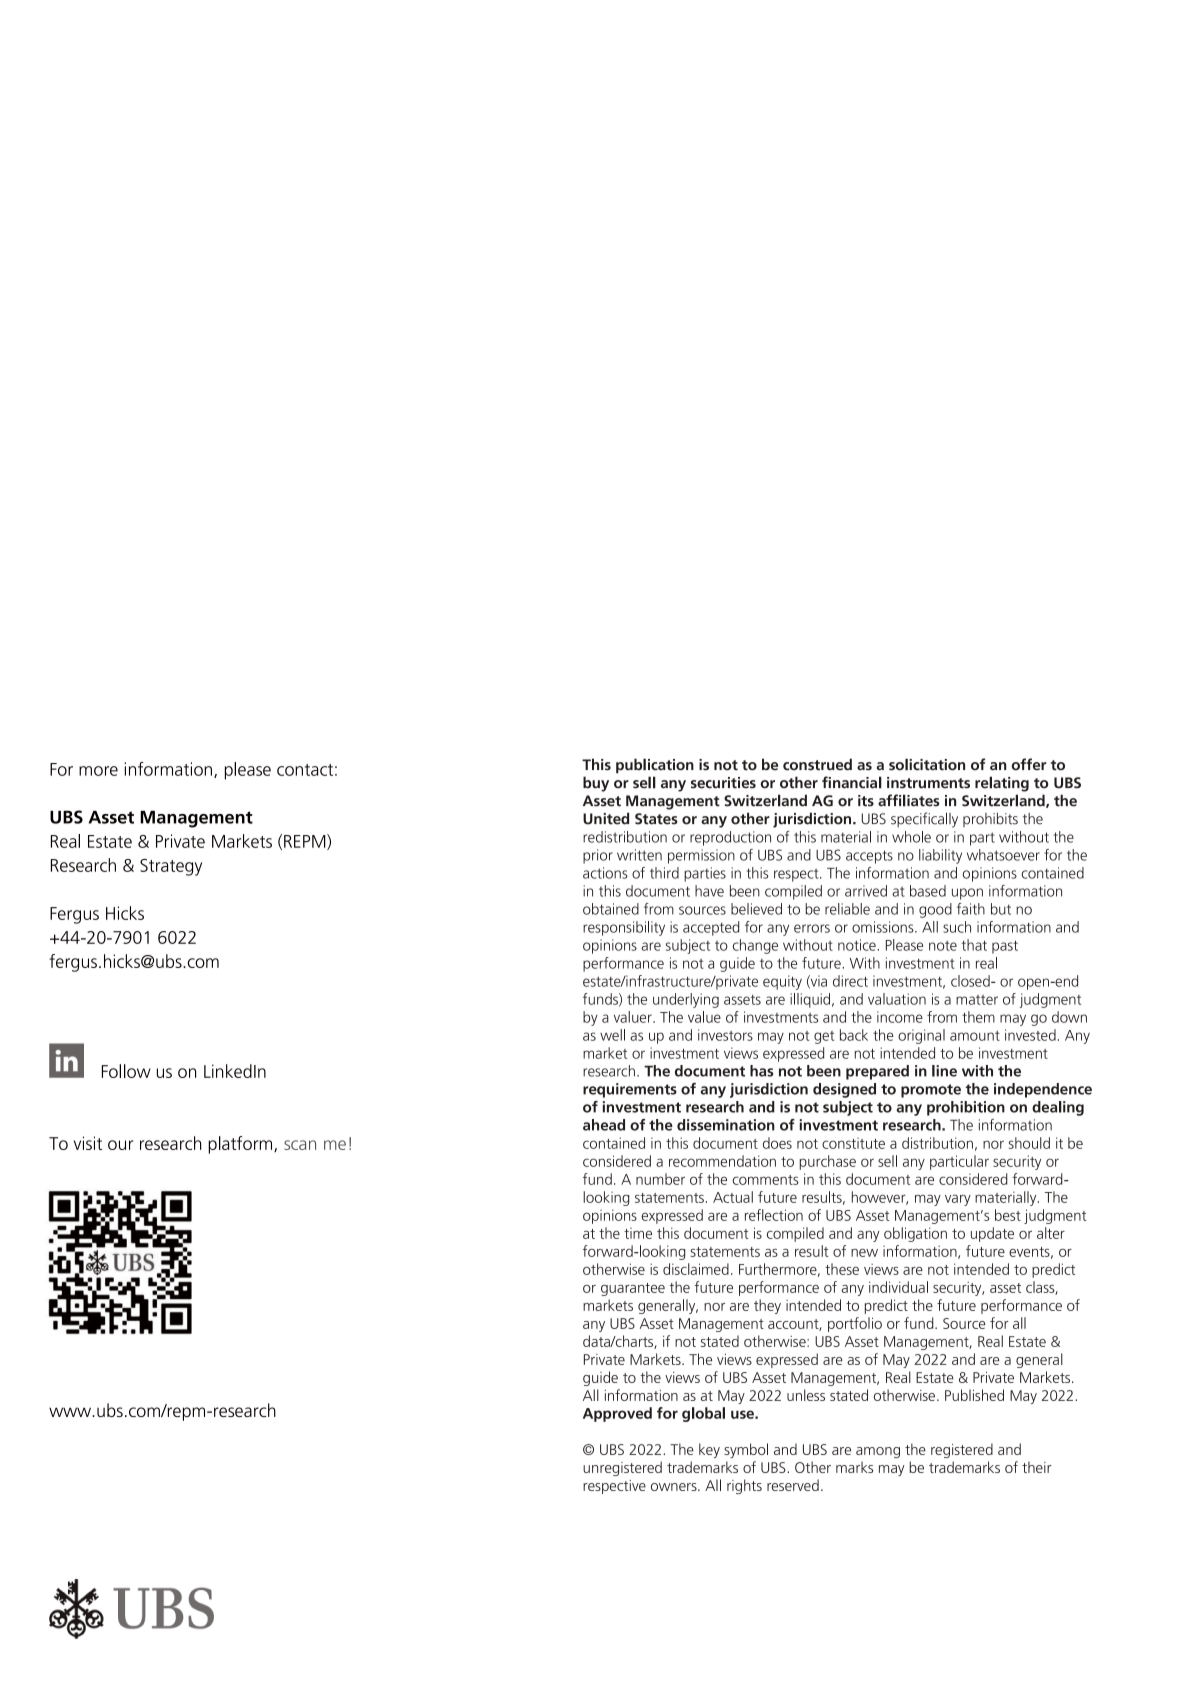 Image resolution: width=1192 pixels, height=1685 pixels. I want to click on note, so click(943, 946).
